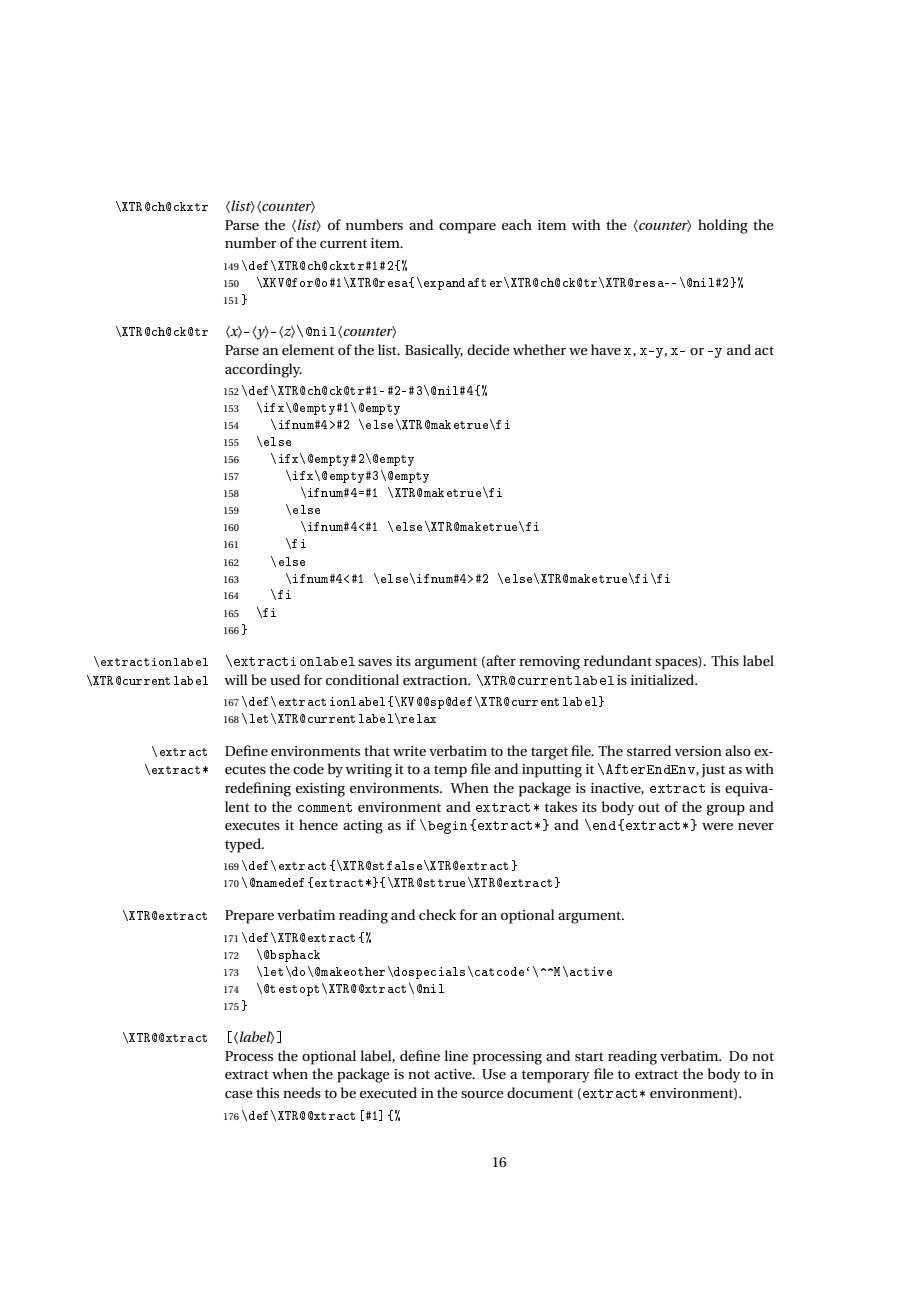 This page has width=924, height=1308. What do you see at coordinates (375, 662) in the page?
I see `saves` at bounding box center [375, 662].
